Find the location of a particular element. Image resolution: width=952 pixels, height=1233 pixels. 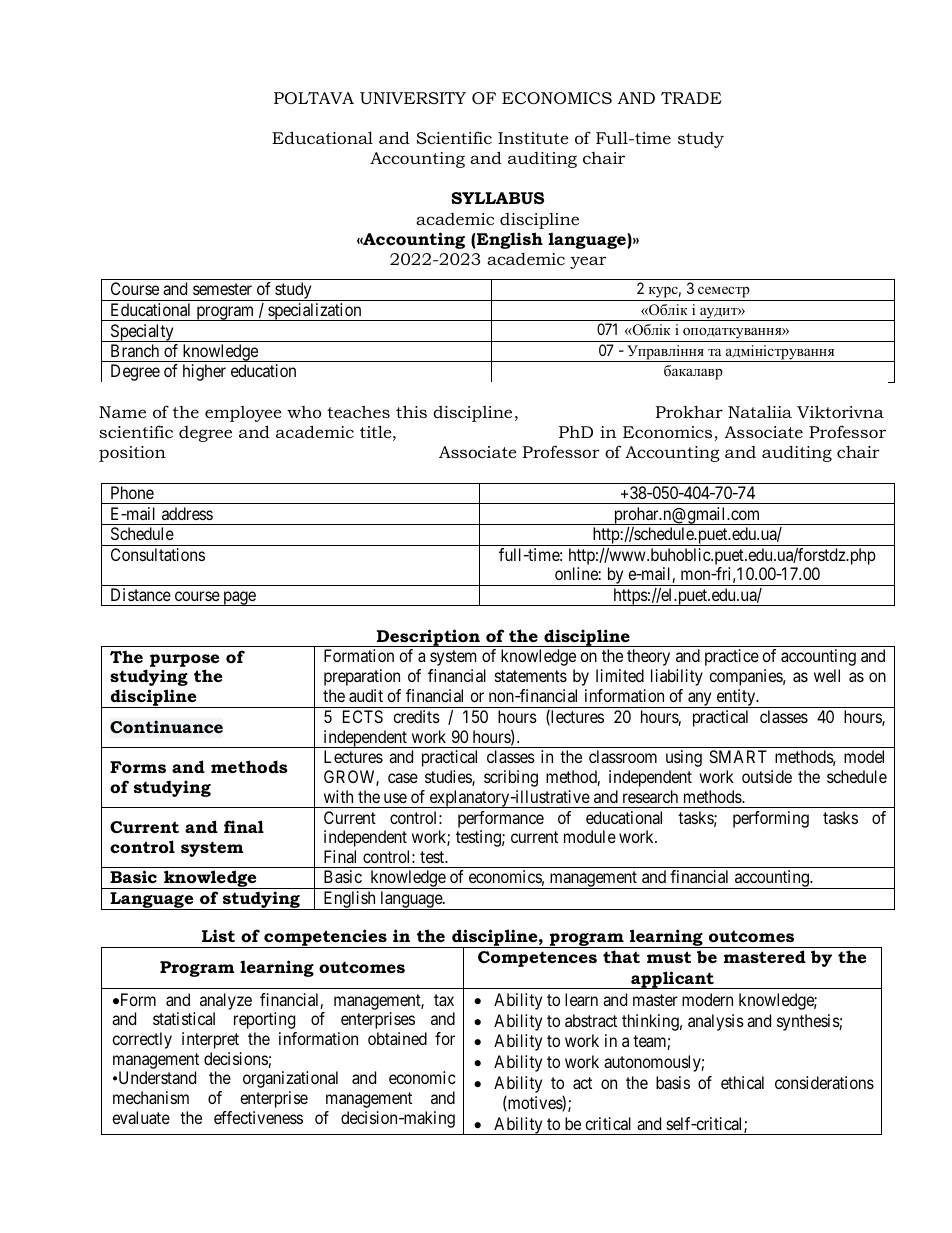

this is located at coordinates (411, 411).
